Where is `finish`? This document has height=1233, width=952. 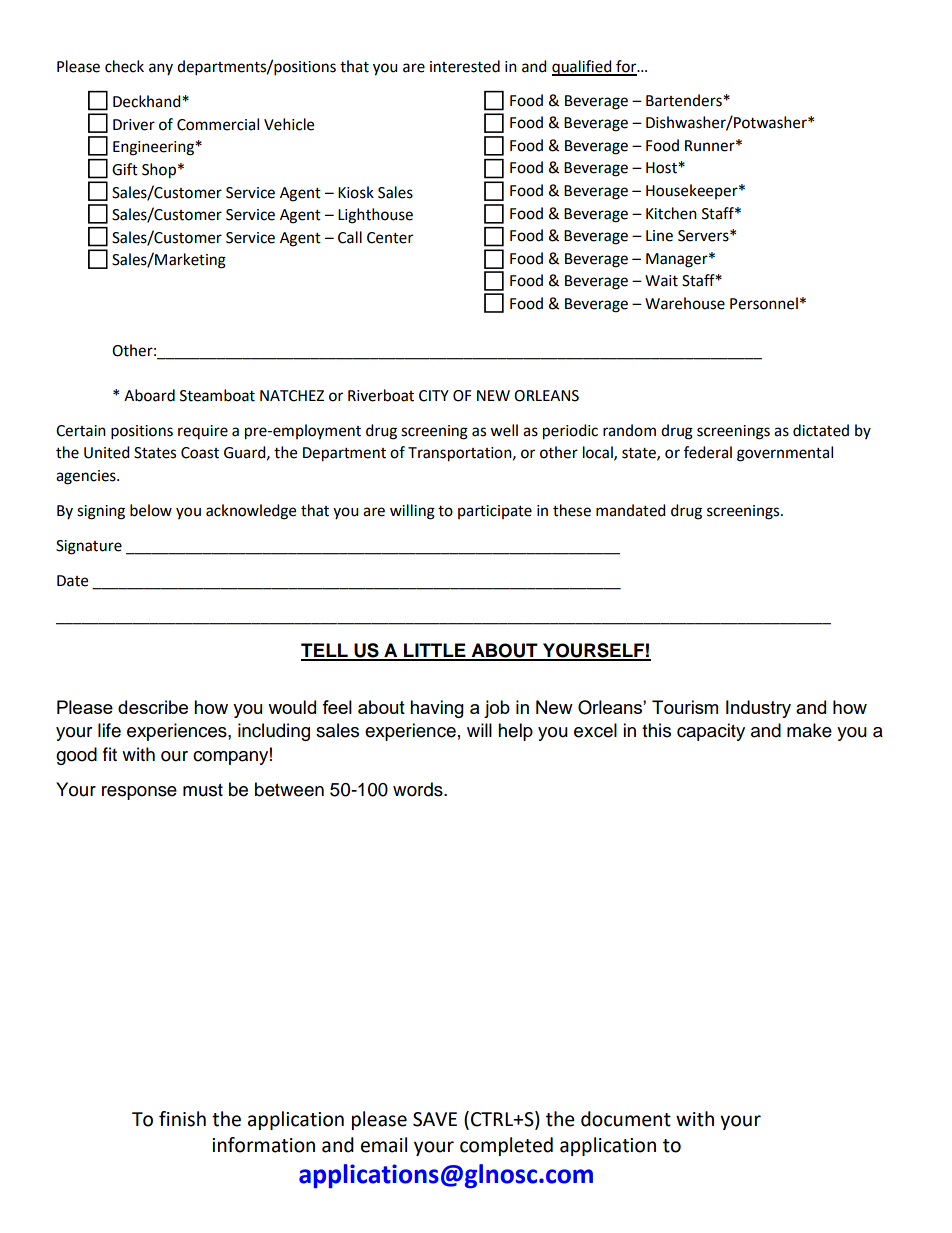 finish is located at coordinates (182, 1119).
